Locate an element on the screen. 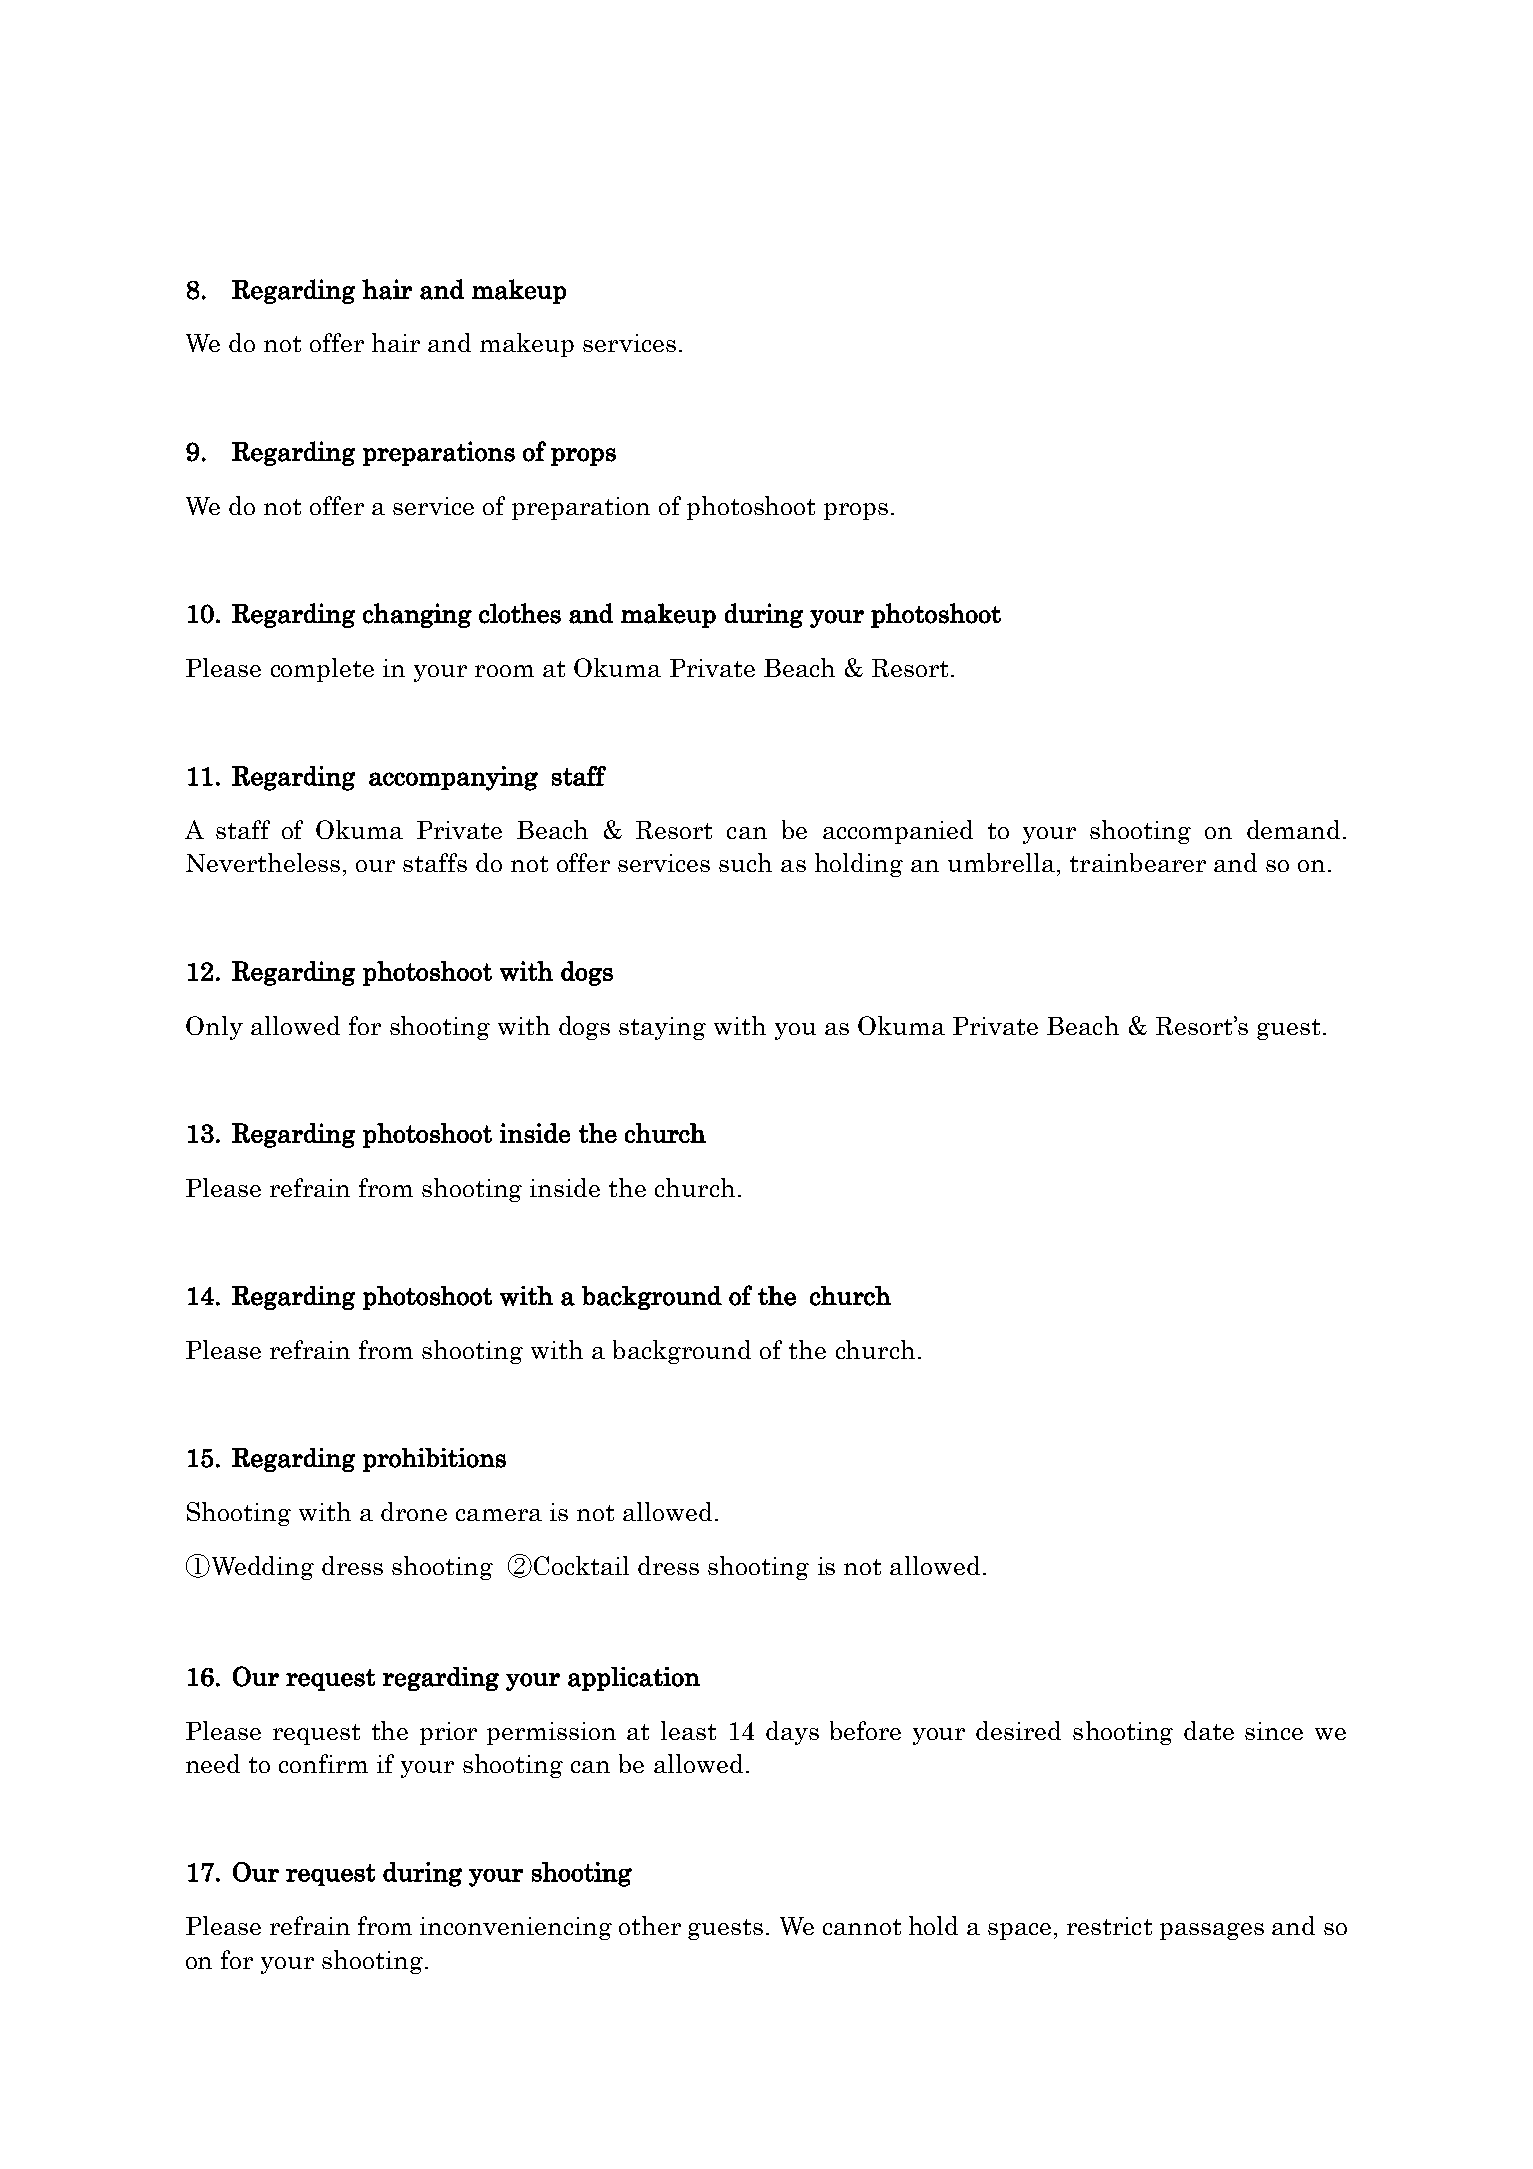 This screenshot has height=2169, width=1533. restrict is located at coordinates (1109, 1926).
